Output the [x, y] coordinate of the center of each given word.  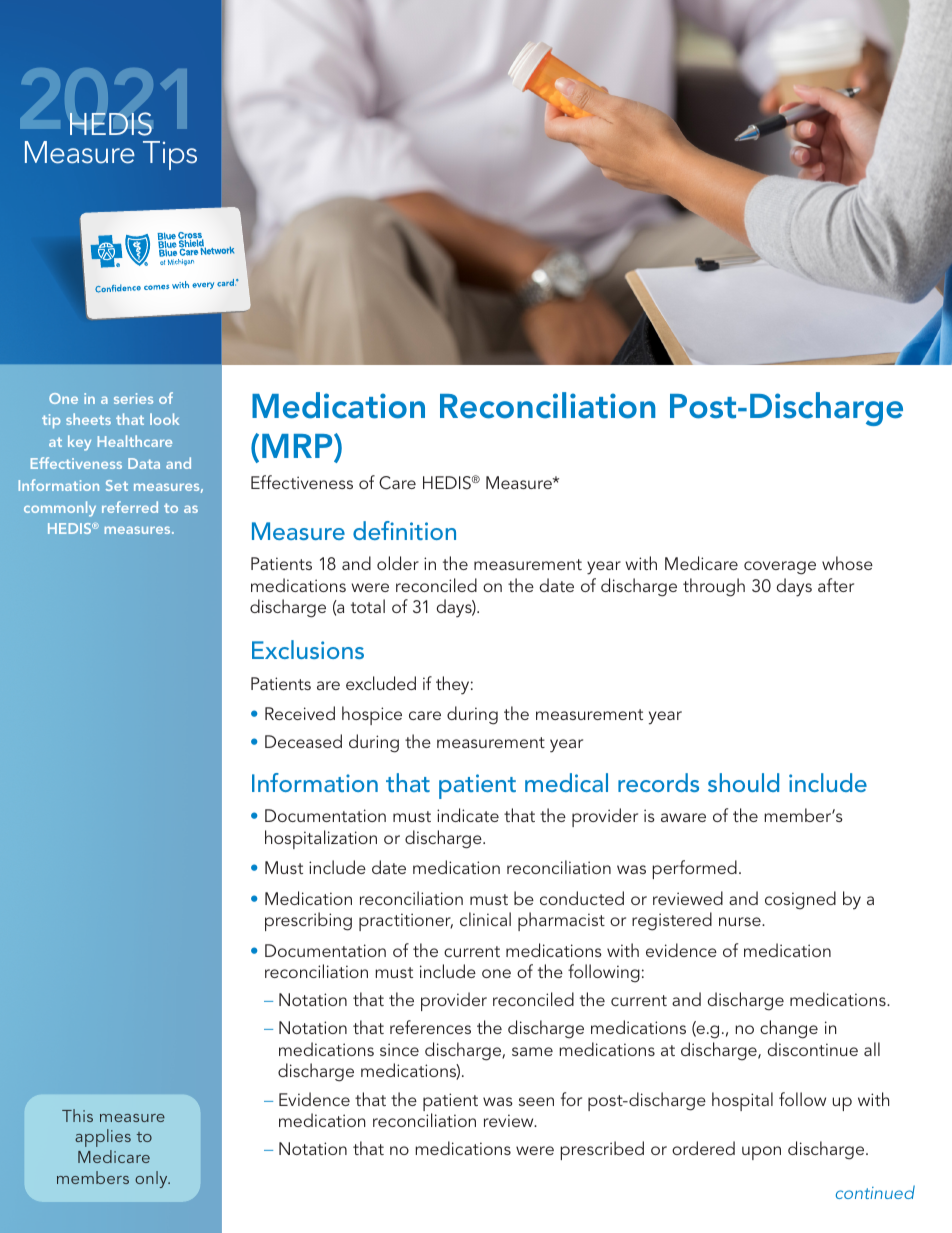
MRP [298, 447]
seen [536, 1101]
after [836, 585]
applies [103, 1138]
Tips [170, 155]
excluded [381, 683]
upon [761, 1153]
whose [847, 563]
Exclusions [308, 649]
